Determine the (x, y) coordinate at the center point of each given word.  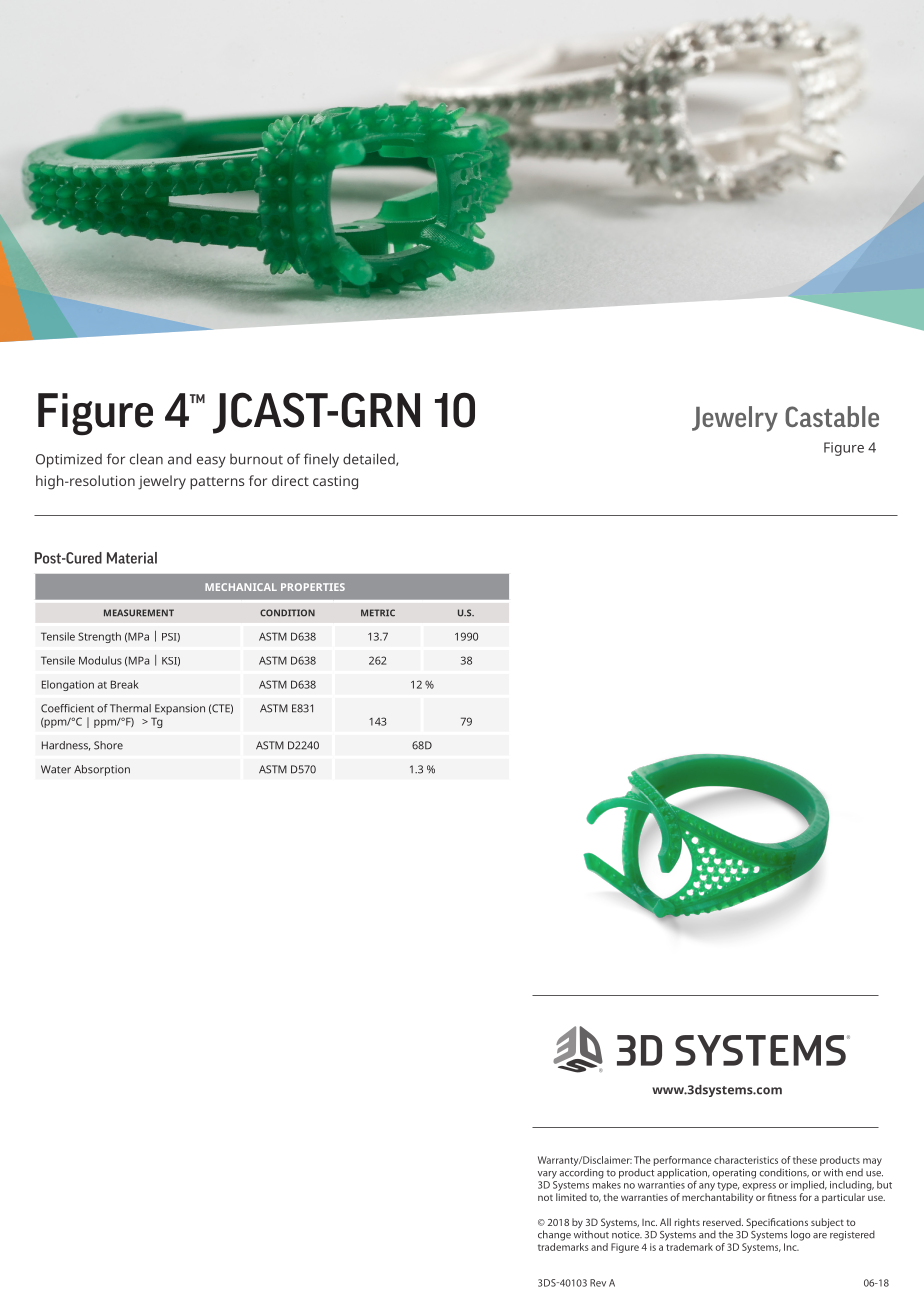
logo (801, 1235)
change (554, 1235)
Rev (598, 1283)
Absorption (102, 770)
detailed (370, 459)
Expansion (180, 709)
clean (146, 459)
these (805, 1160)
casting (335, 483)
